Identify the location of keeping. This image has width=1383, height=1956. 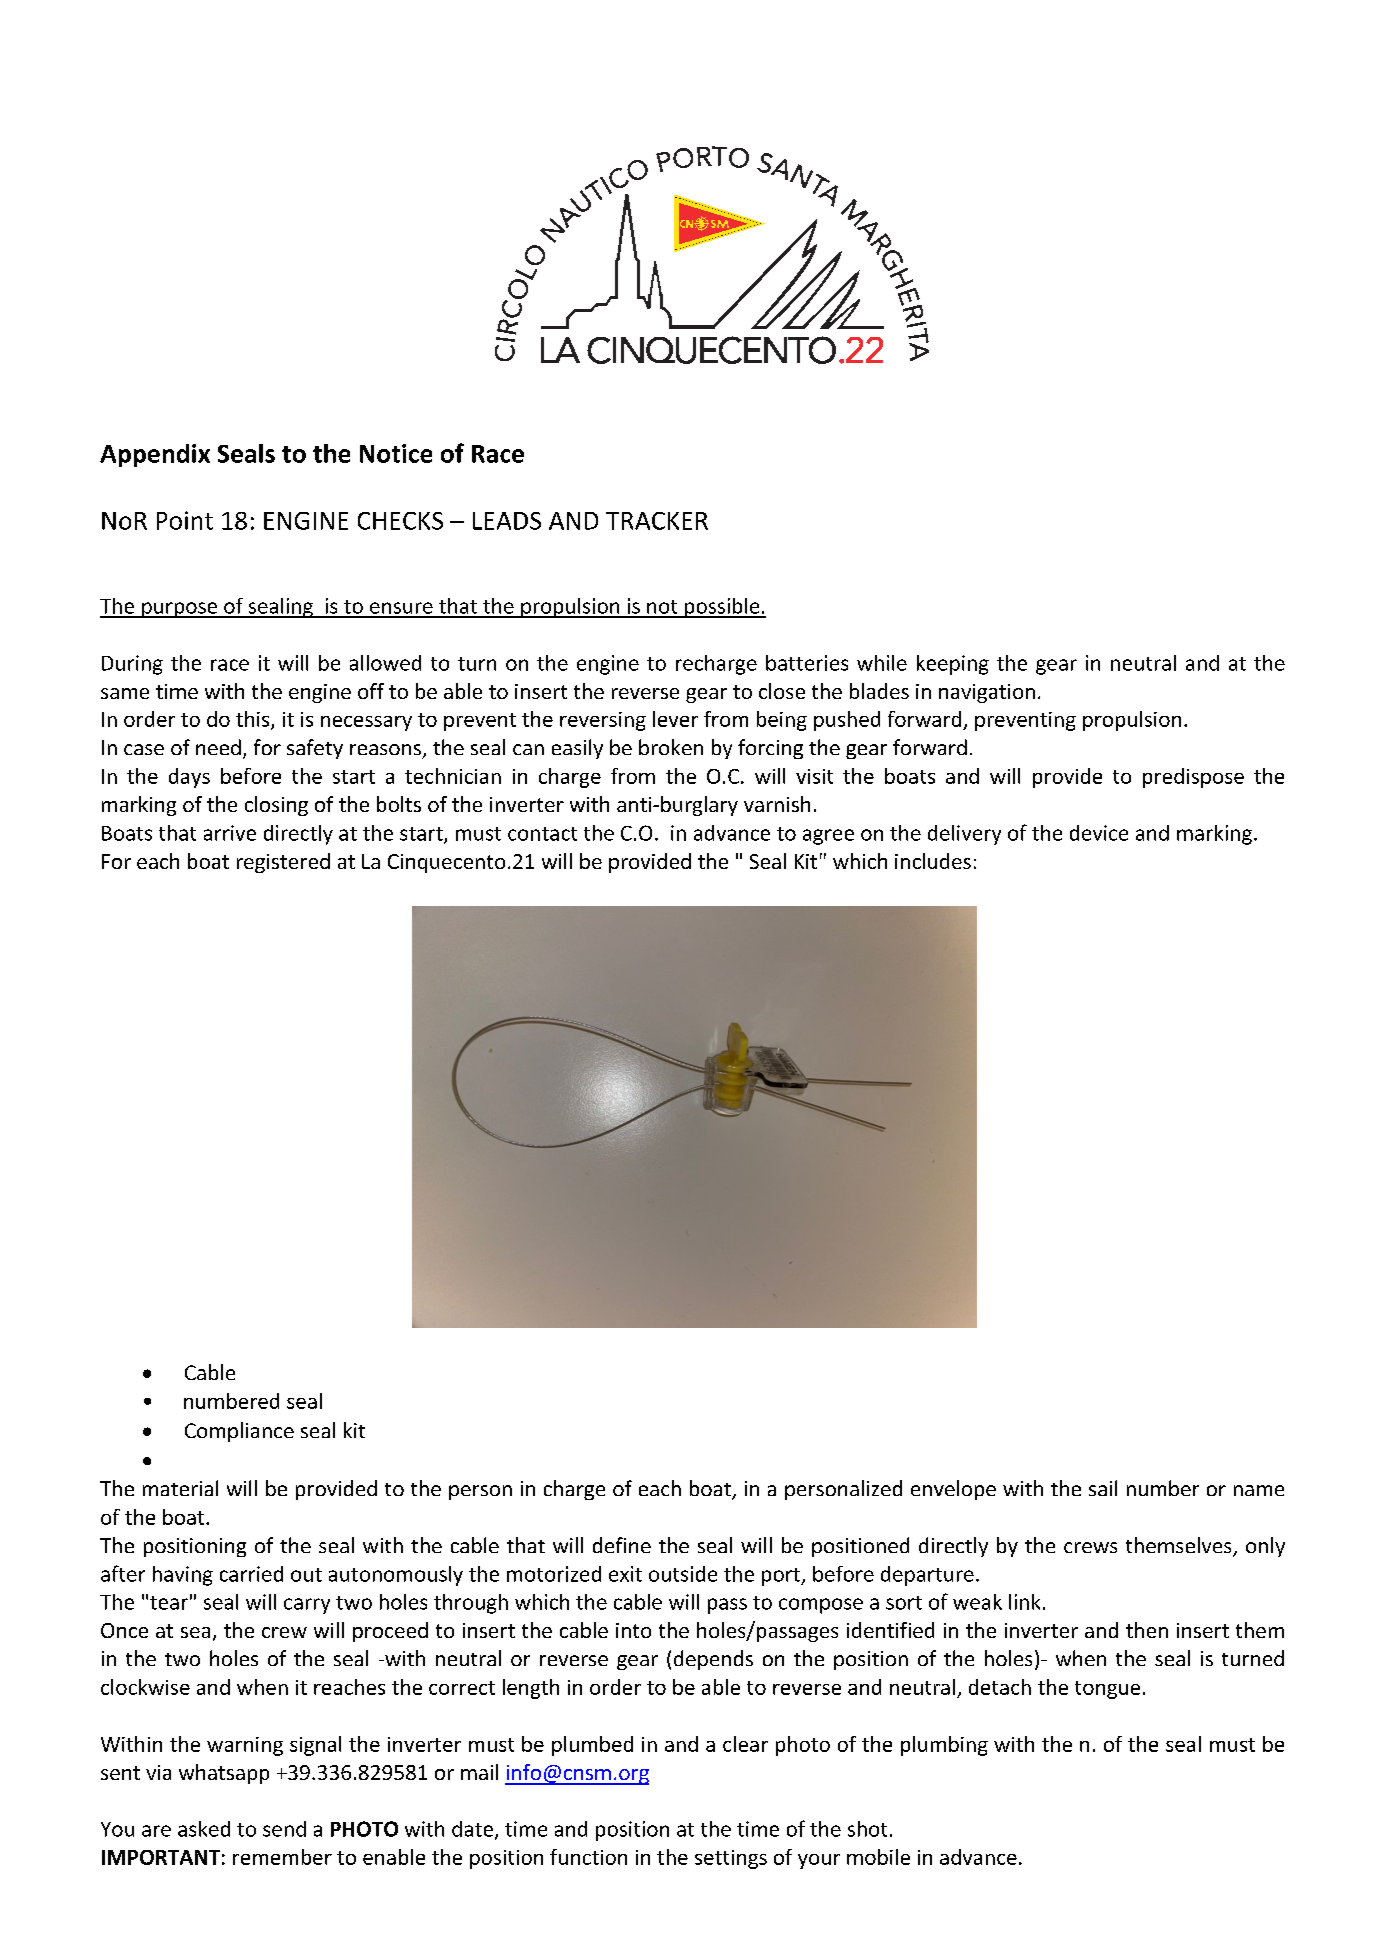
(953, 665).
